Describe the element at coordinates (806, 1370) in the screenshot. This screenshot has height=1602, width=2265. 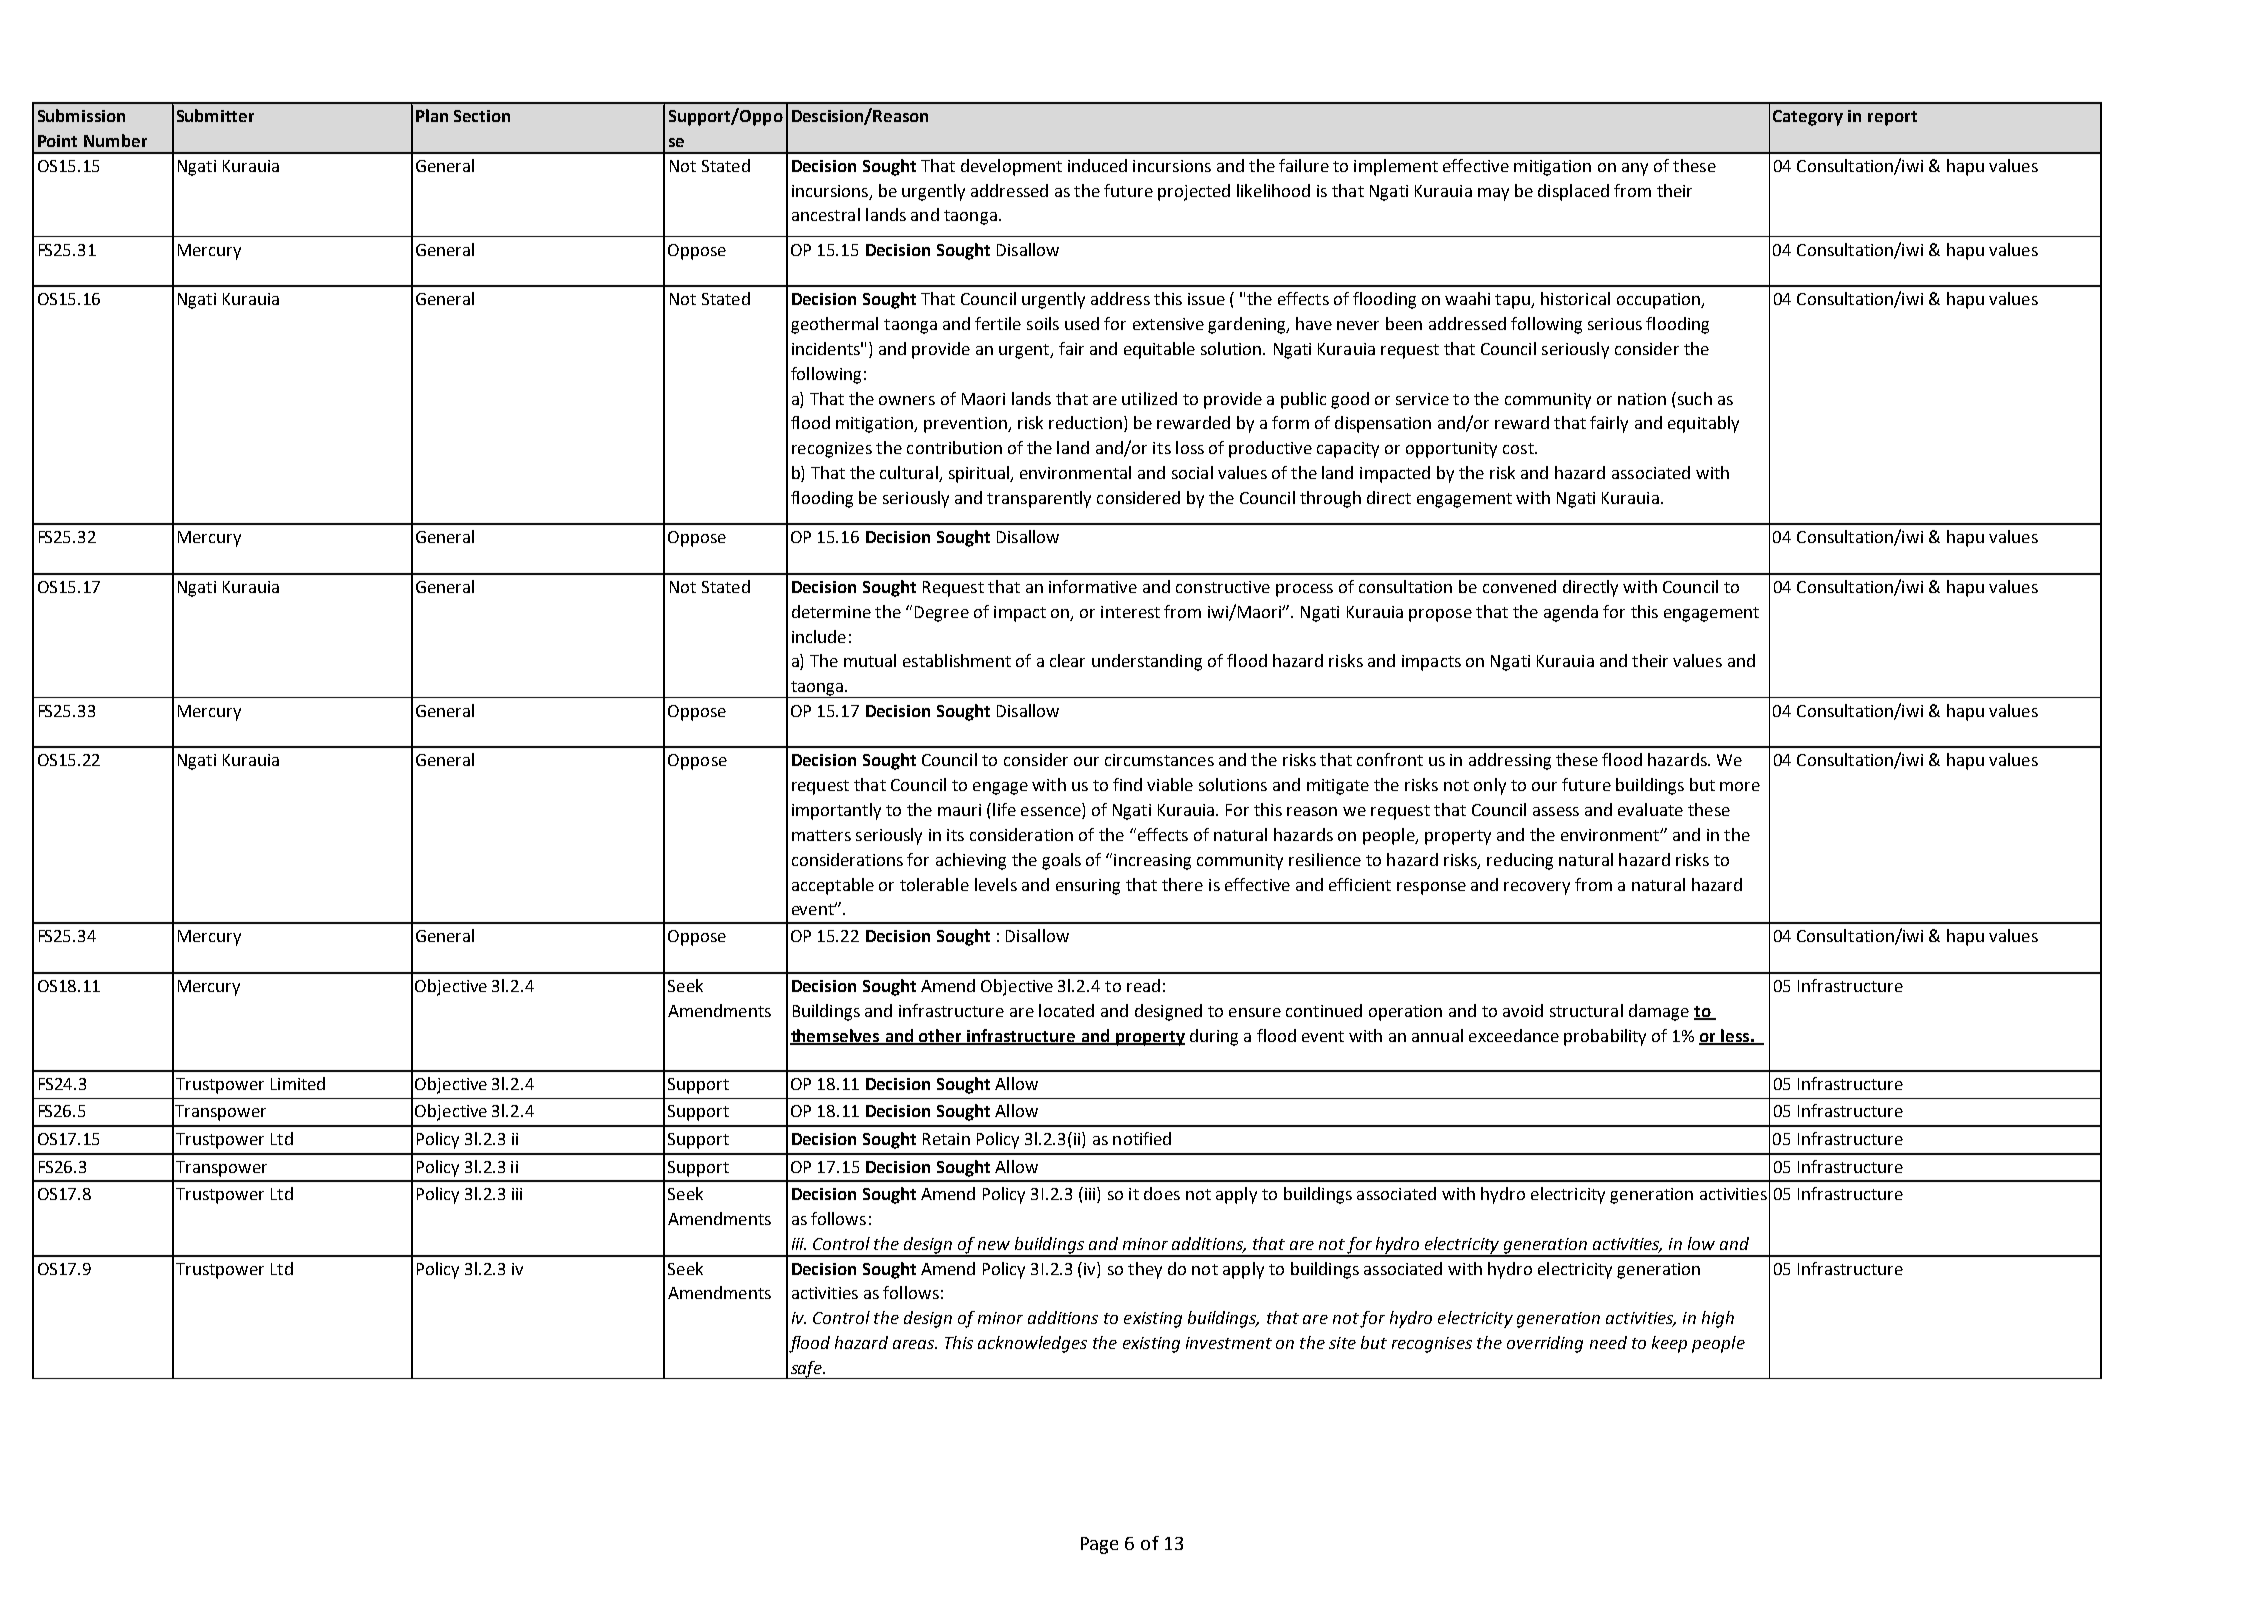
I see `safe` at that location.
